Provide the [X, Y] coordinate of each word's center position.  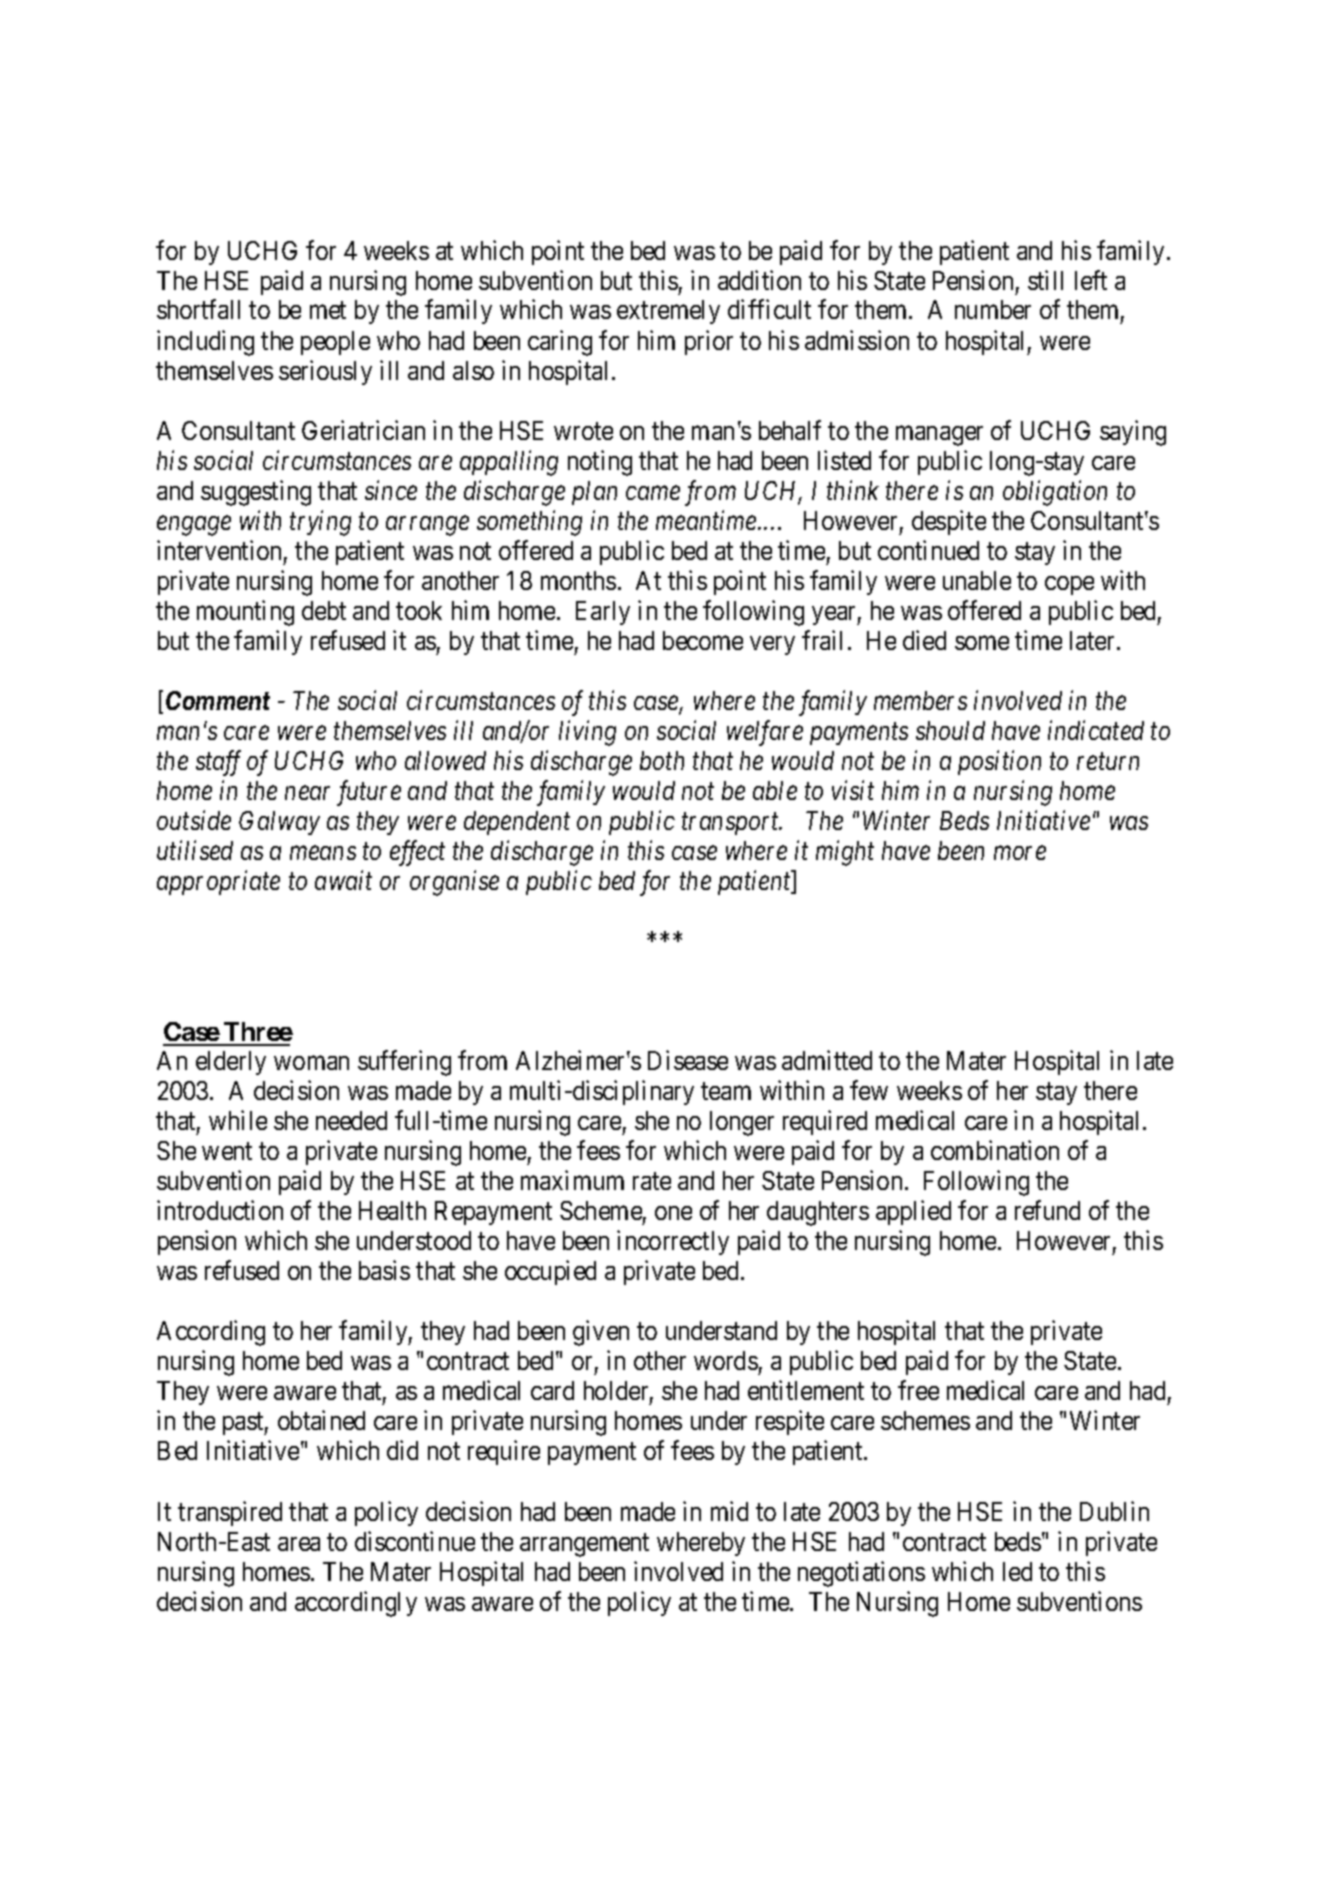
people [335, 343]
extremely [668, 312]
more [1020, 853]
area [299, 1544]
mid [729, 1511]
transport [732, 824]
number [993, 309]
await [343, 880]
